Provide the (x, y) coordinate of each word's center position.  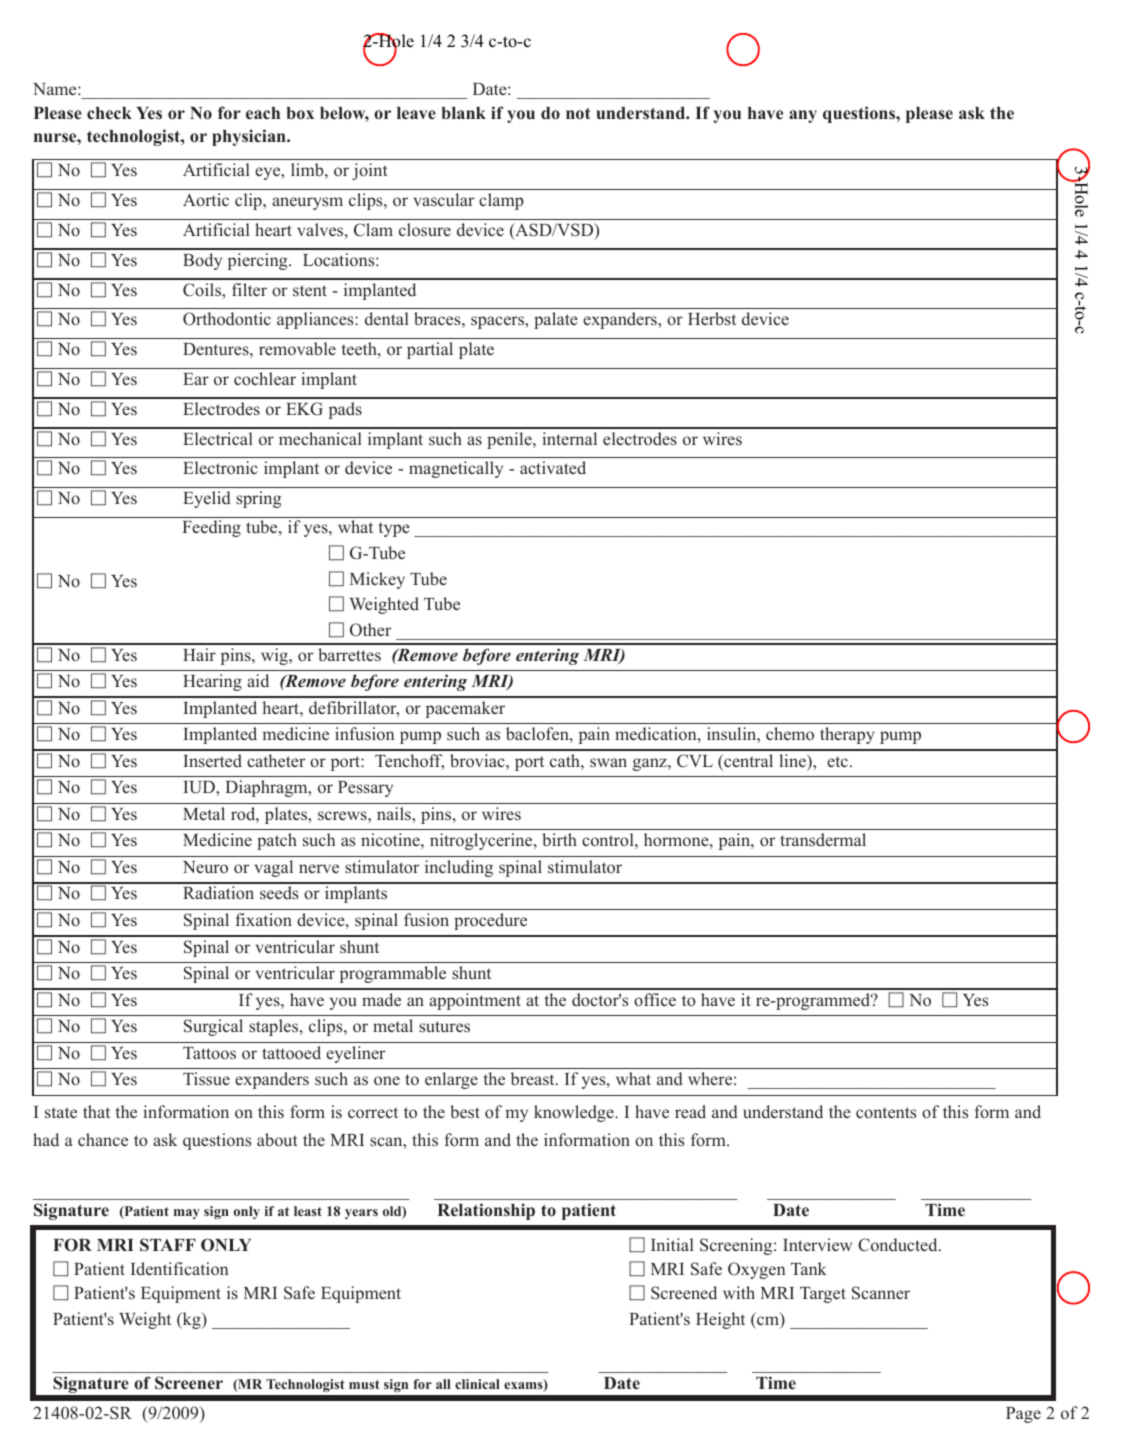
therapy (847, 735)
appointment (475, 1001)
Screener (189, 1383)
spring (259, 499)
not (578, 113)
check (109, 113)
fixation (263, 919)
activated (553, 467)
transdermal (823, 840)
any (803, 116)
